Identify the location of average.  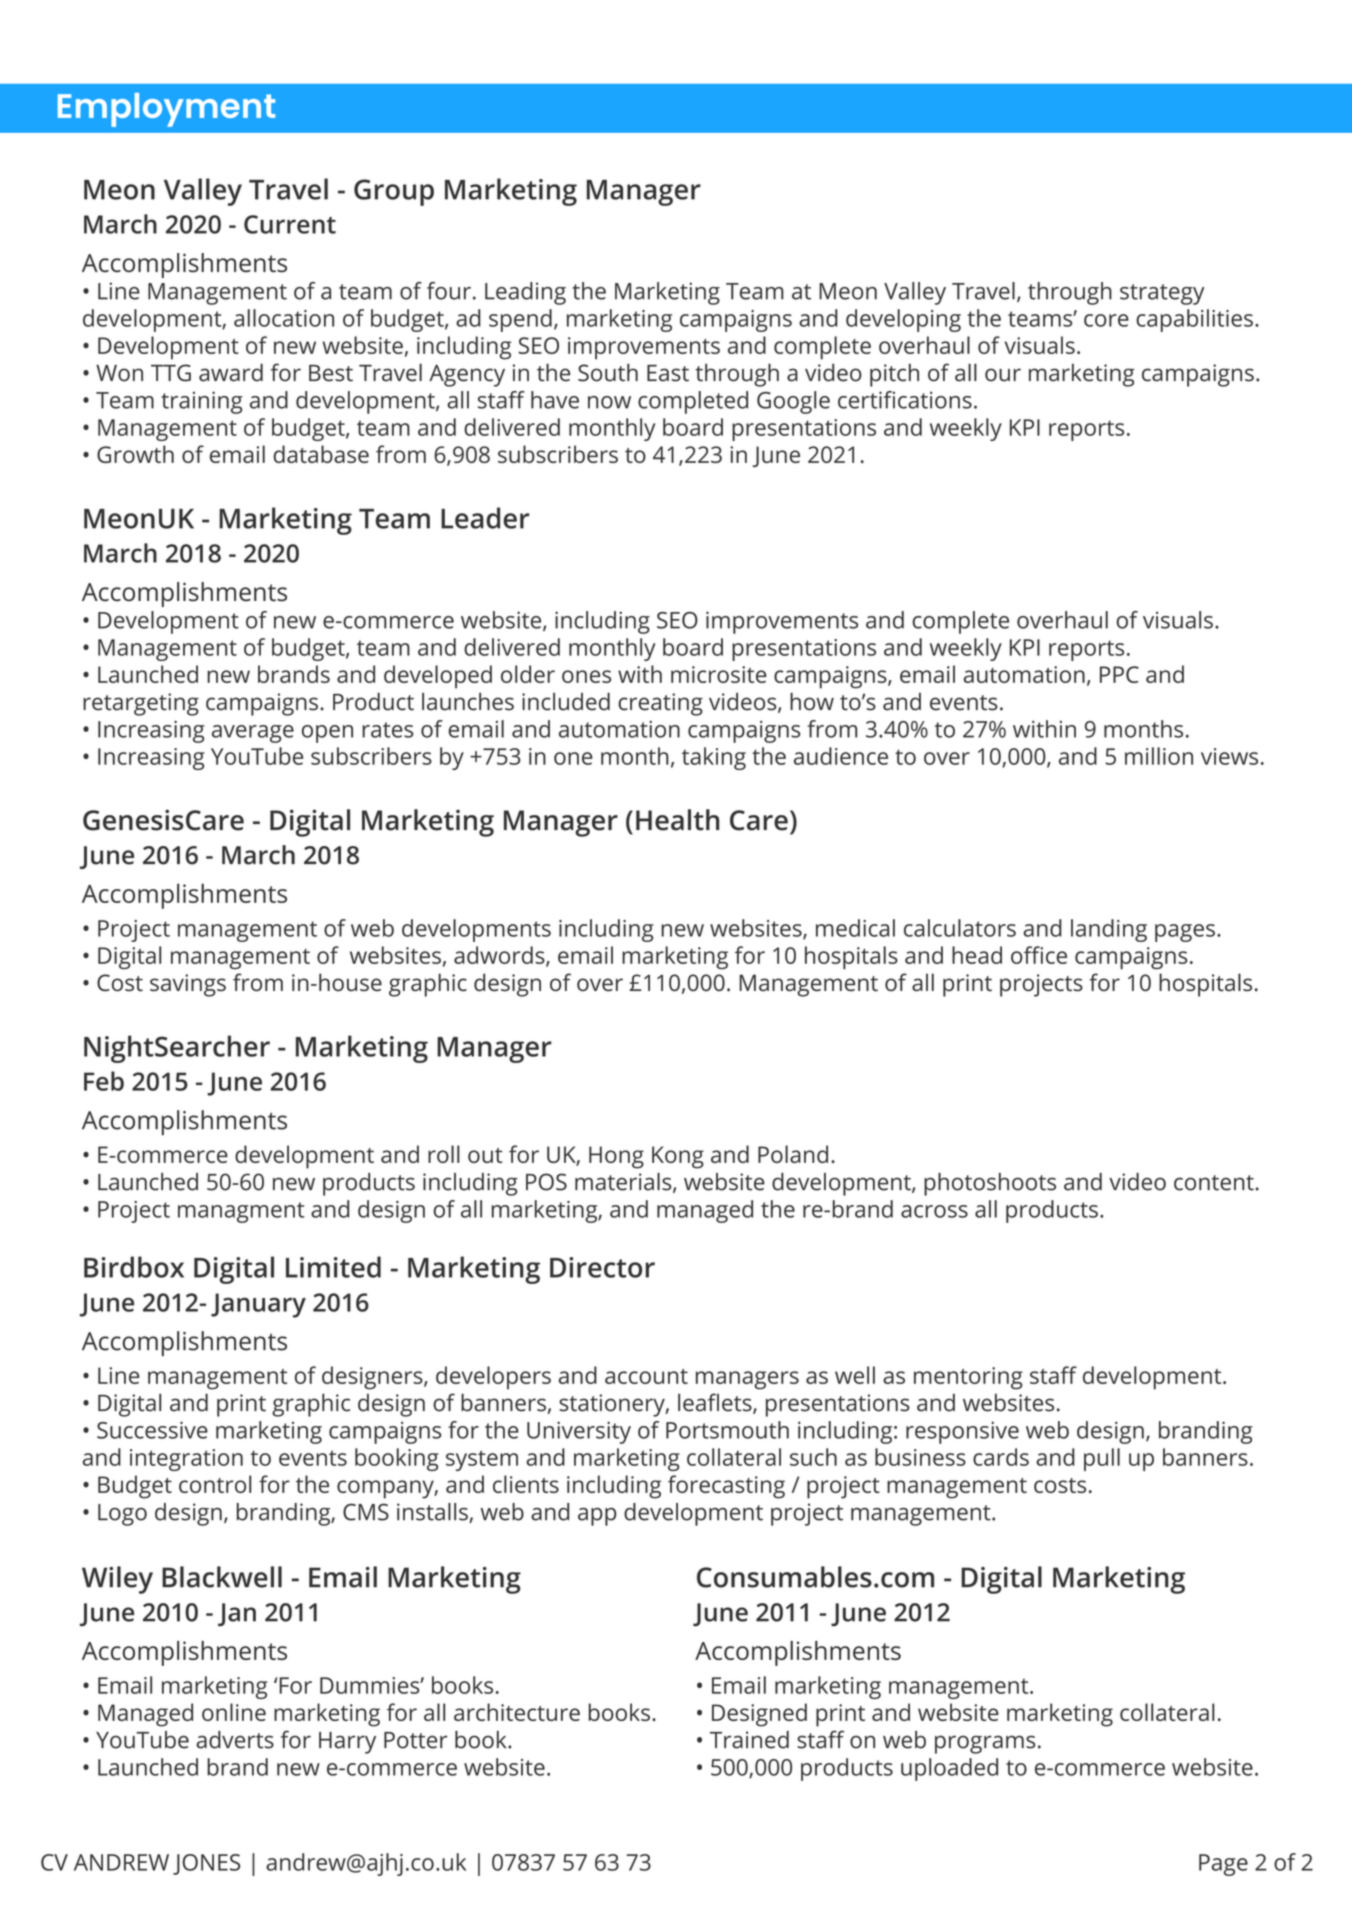
(253, 734).
